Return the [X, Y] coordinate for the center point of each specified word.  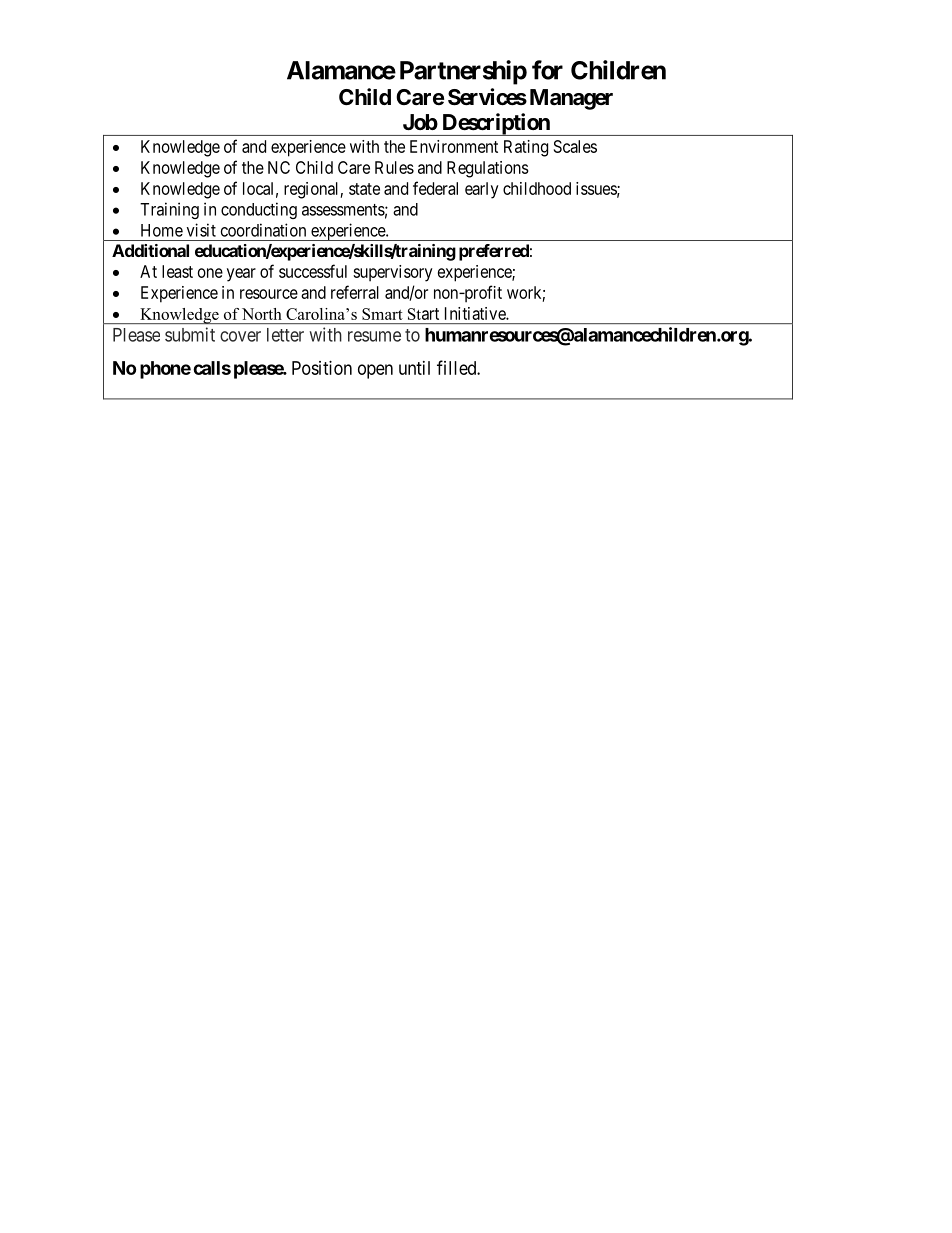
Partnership [463, 72]
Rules [394, 167]
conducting [259, 210]
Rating [526, 148]
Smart [382, 314]
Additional [150, 250]
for [547, 70]
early [482, 190]
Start [423, 314]
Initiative [476, 313]
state [364, 189]
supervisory [393, 273]
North [262, 314]
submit [190, 334]
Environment [454, 146]
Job [420, 122]
